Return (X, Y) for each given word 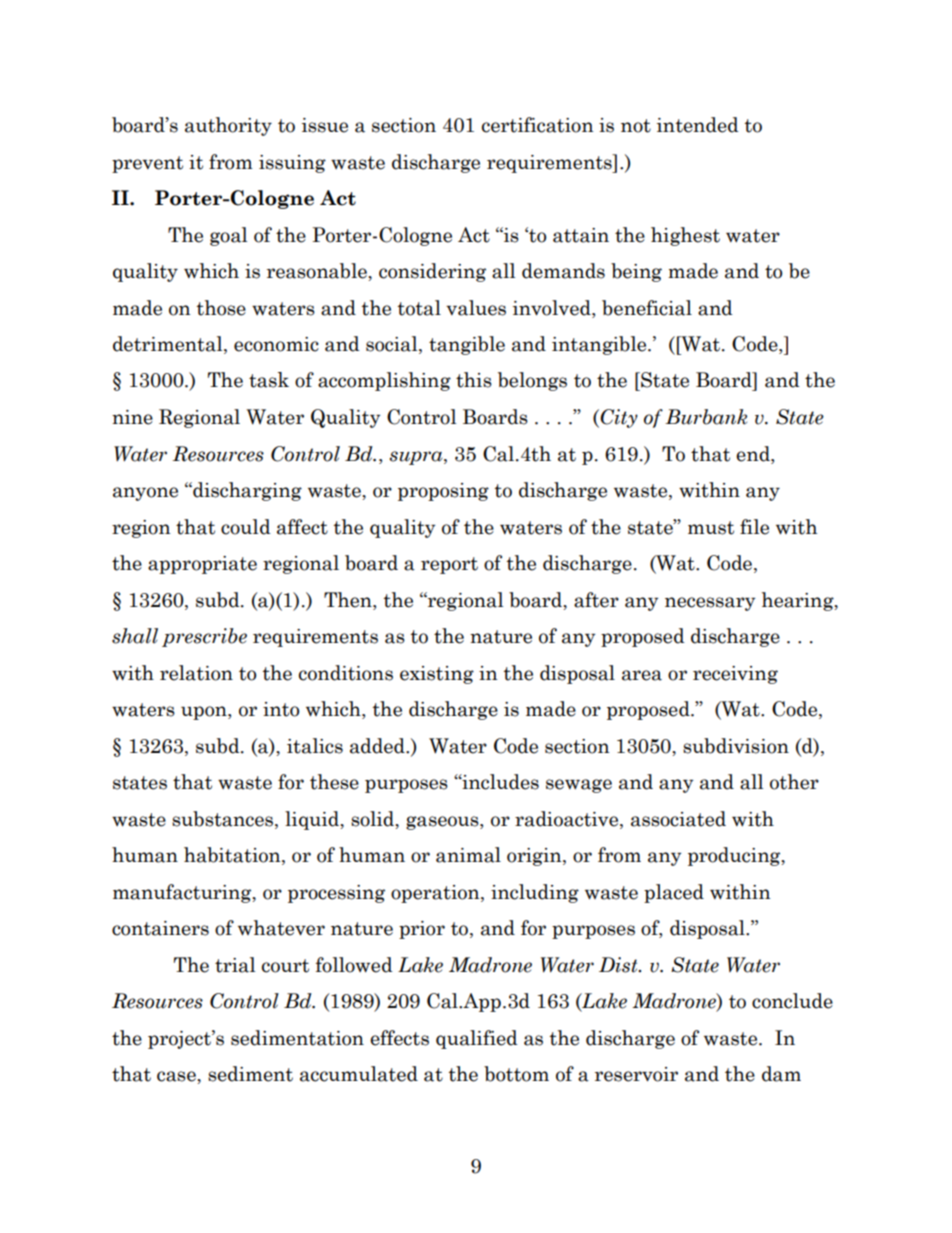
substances (224, 819)
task (269, 380)
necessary (710, 604)
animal (468, 855)
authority (228, 126)
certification (538, 125)
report (449, 565)
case (177, 1076)
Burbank (706, 417)
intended (698, 125)
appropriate (202, 565)
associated (678, 819)
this (474, 380)
